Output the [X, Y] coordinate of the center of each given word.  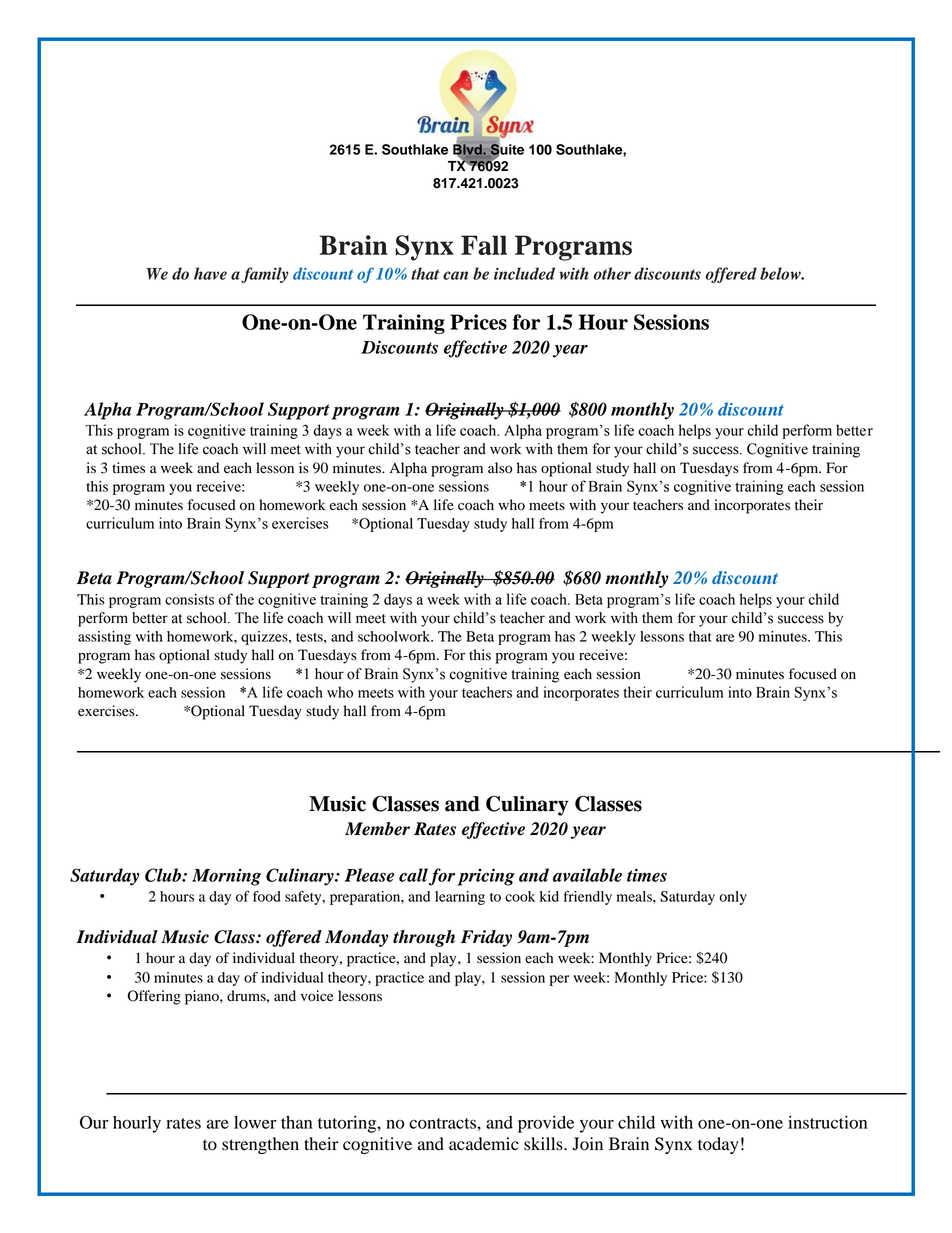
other [612, 273]
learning [460, 898]
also [500, 468]
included [524, 273]
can [455, 275]
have [210, 273]
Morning [226, 877]
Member [377, 829]
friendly [587, 898]
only [733, 898]
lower [255, 1122]
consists [189, 599]
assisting [104, 638]
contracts [443, 1123]
